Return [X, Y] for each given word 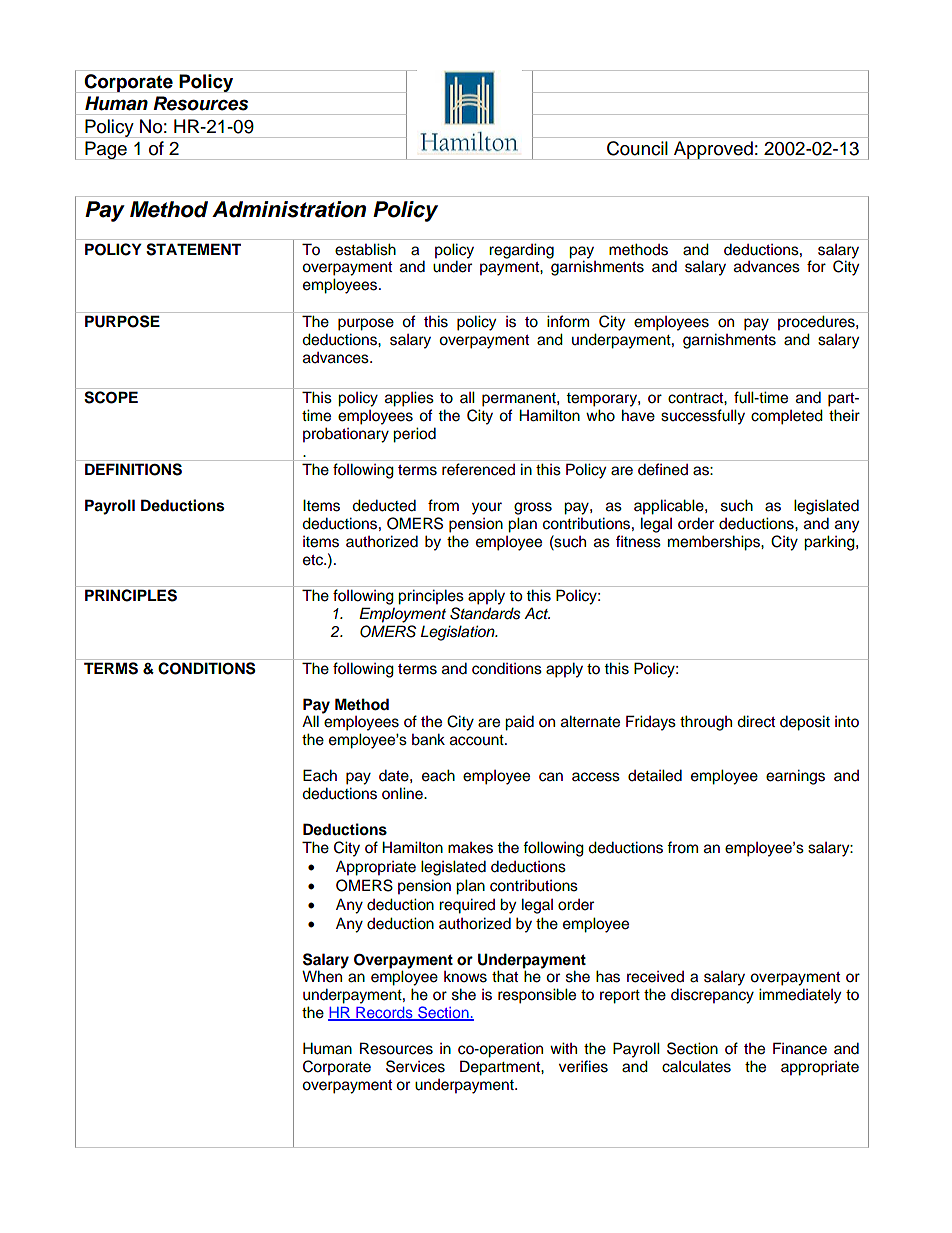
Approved [713, 150]
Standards [485, 613]
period [414, 435]
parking [830, 543]
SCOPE [111, 397]
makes [470, 848]
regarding [521, 251]
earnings [795, 777]
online [403, 793]
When [322, 976]
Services [415, 1066]
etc [314, 560]
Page [106, 150]
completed [787, 417]
